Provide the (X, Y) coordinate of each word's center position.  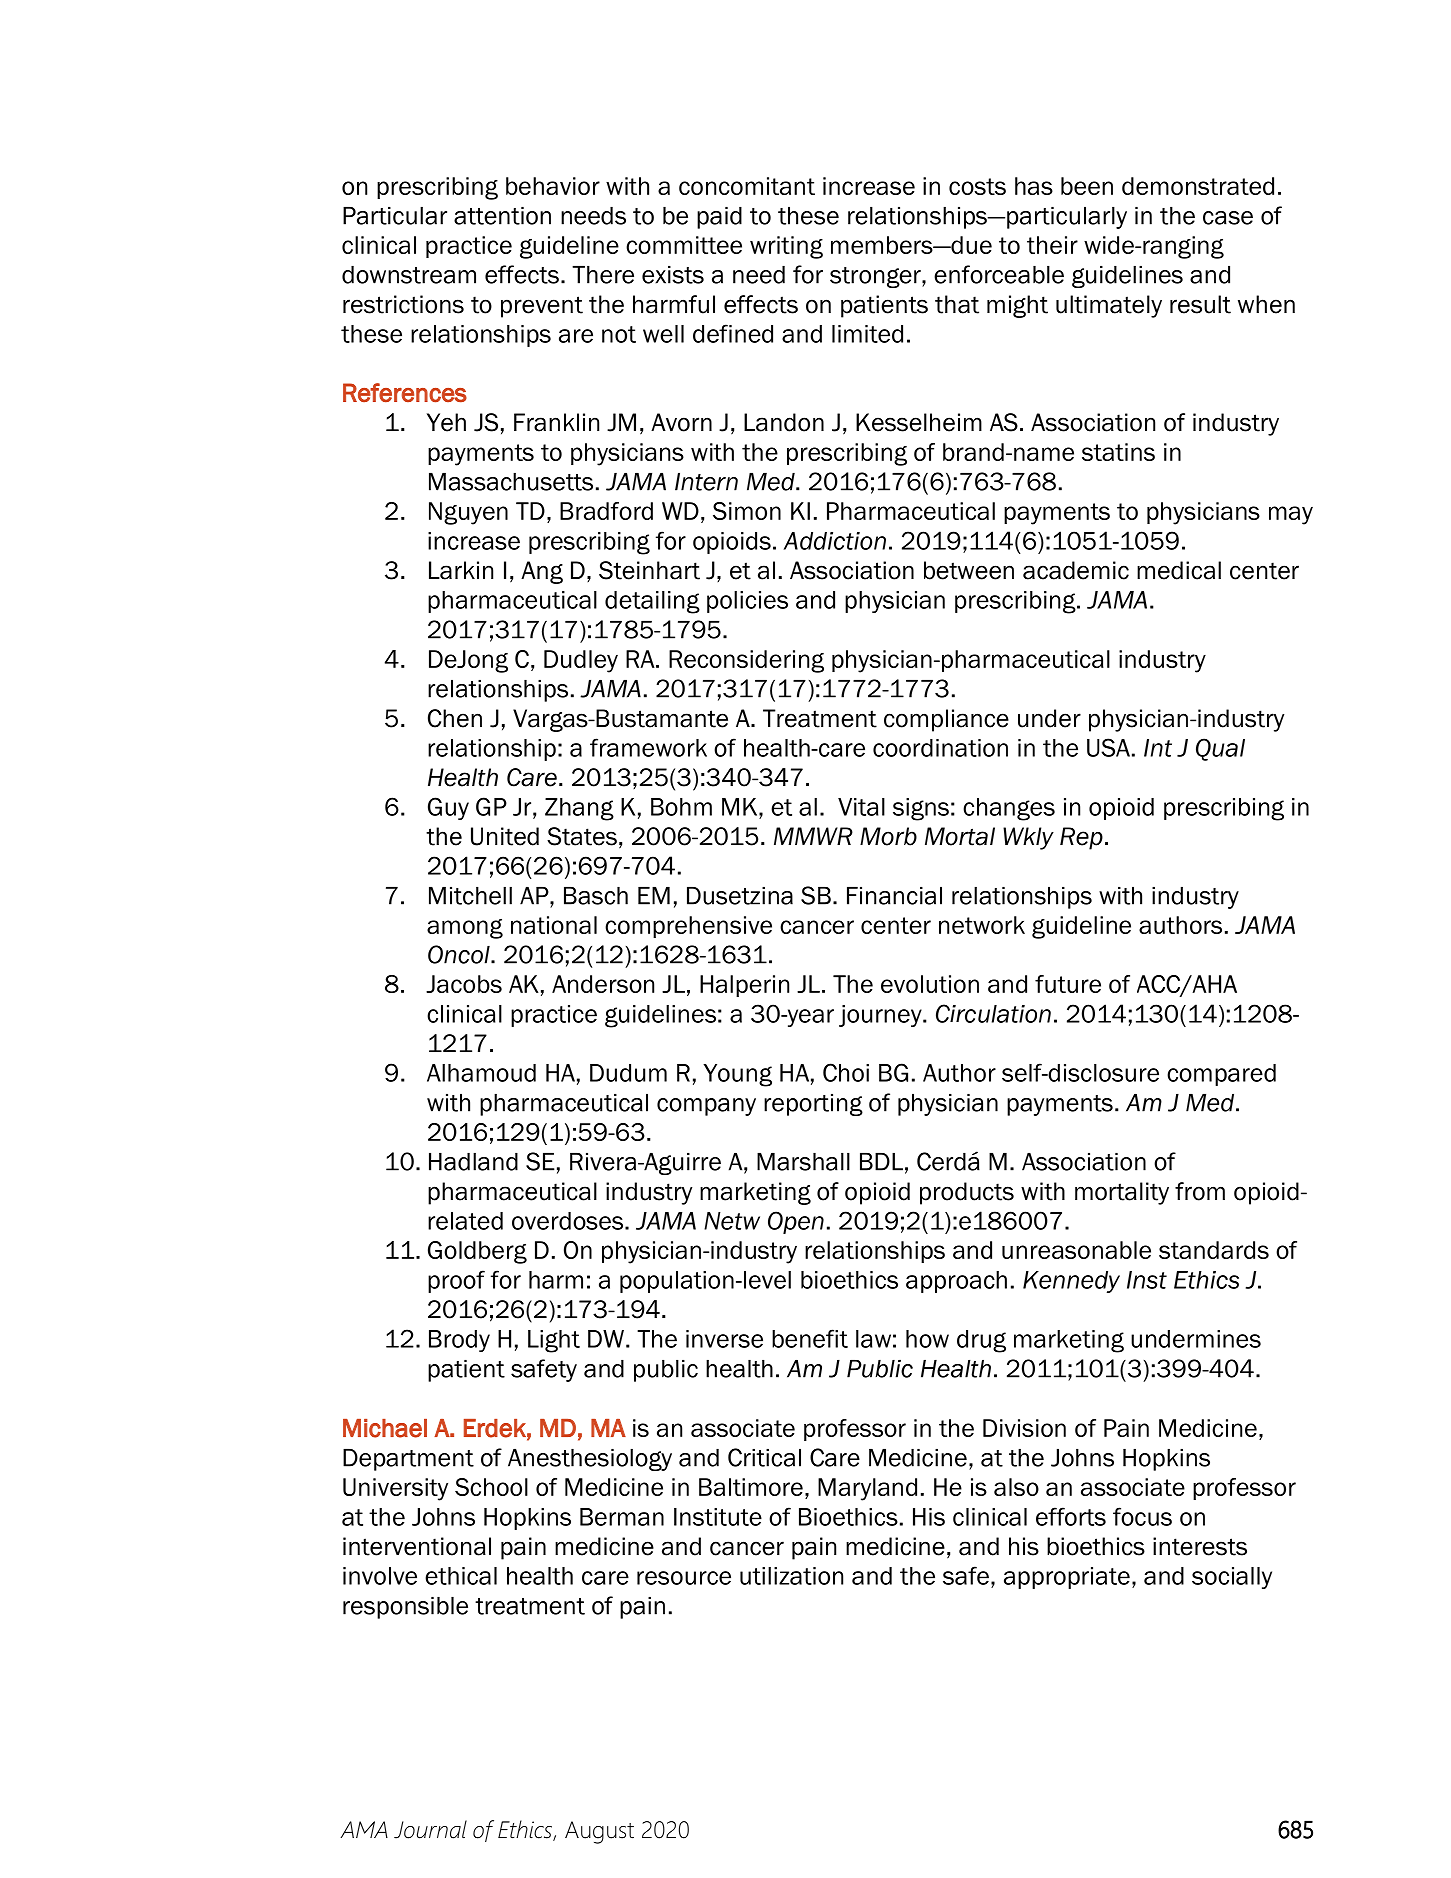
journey (881, 1016)
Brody (459, 1341)
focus (1142, 1516)
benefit (810, 1338)
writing (786, 247)
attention (502, 216)
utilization (791, 1576)
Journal (430, 1829)
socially (1232, 1578)
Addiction (835, 541)
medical (1179, 570)
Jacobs (464, 984)
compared (1221, 1075)
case (1228, 218)
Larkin (461, 570)
